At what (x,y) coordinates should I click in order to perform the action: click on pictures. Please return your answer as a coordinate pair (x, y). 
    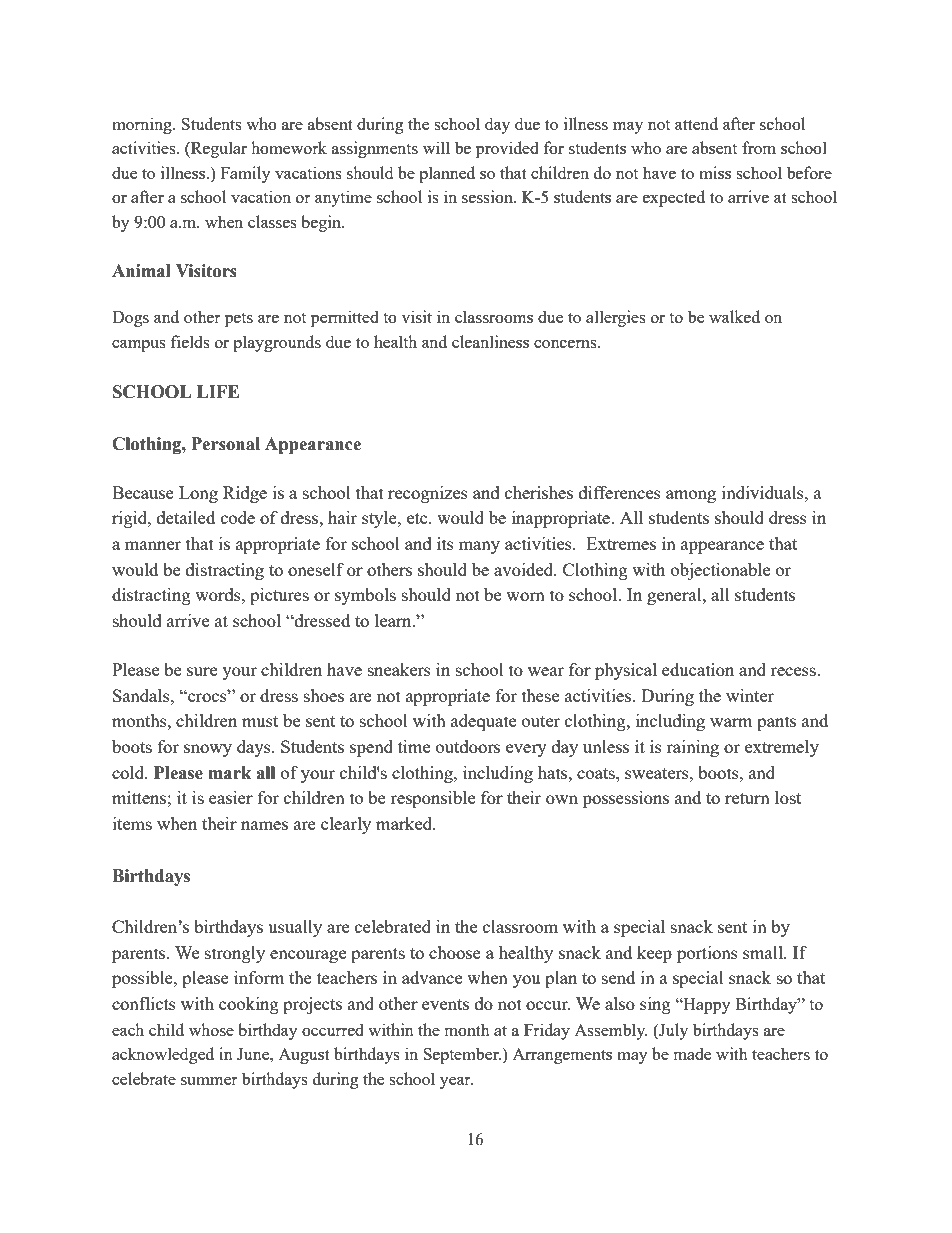
    Looking at the image, I should click on (279, 596).
